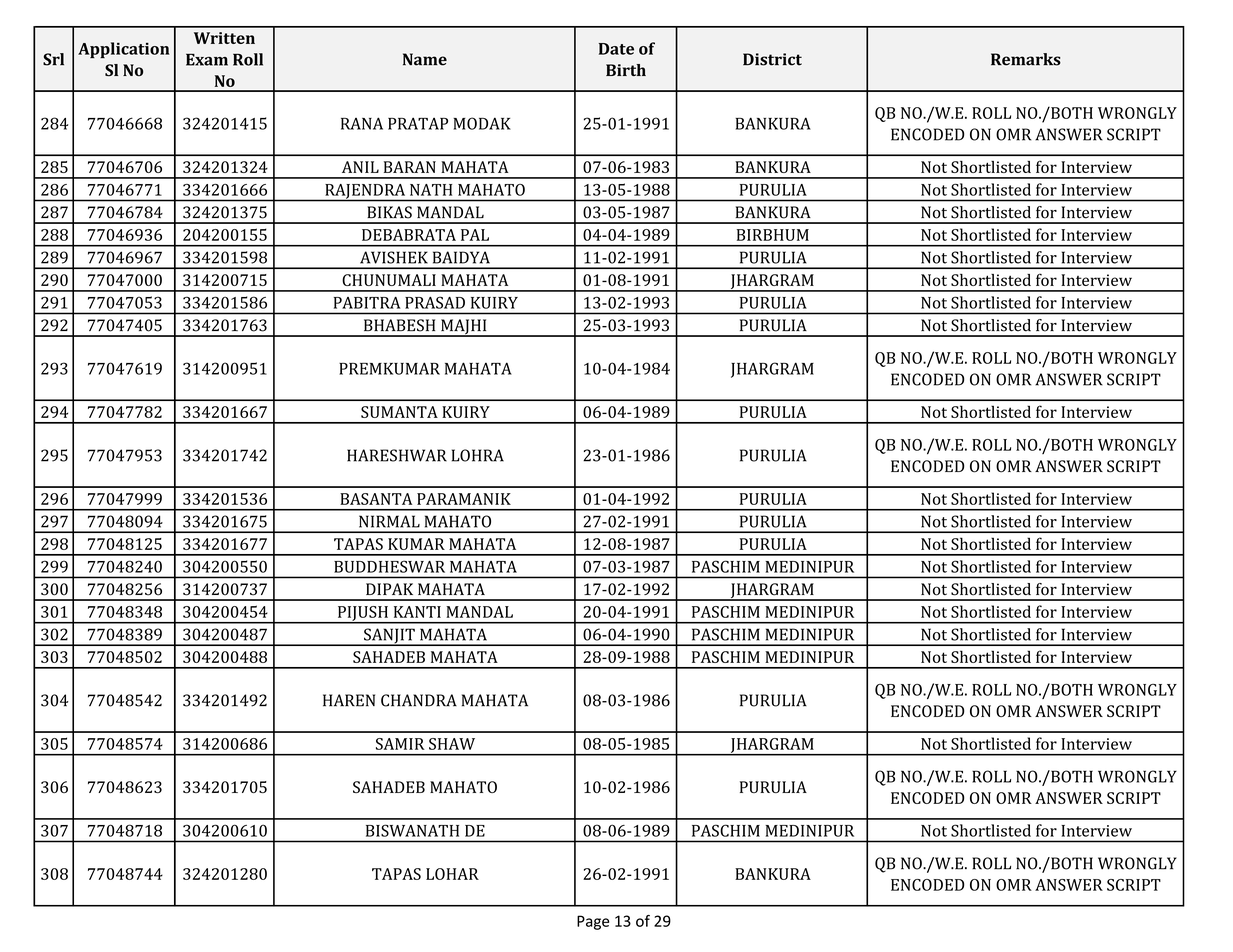  I want to click on KANTI, so click(417, 612).
